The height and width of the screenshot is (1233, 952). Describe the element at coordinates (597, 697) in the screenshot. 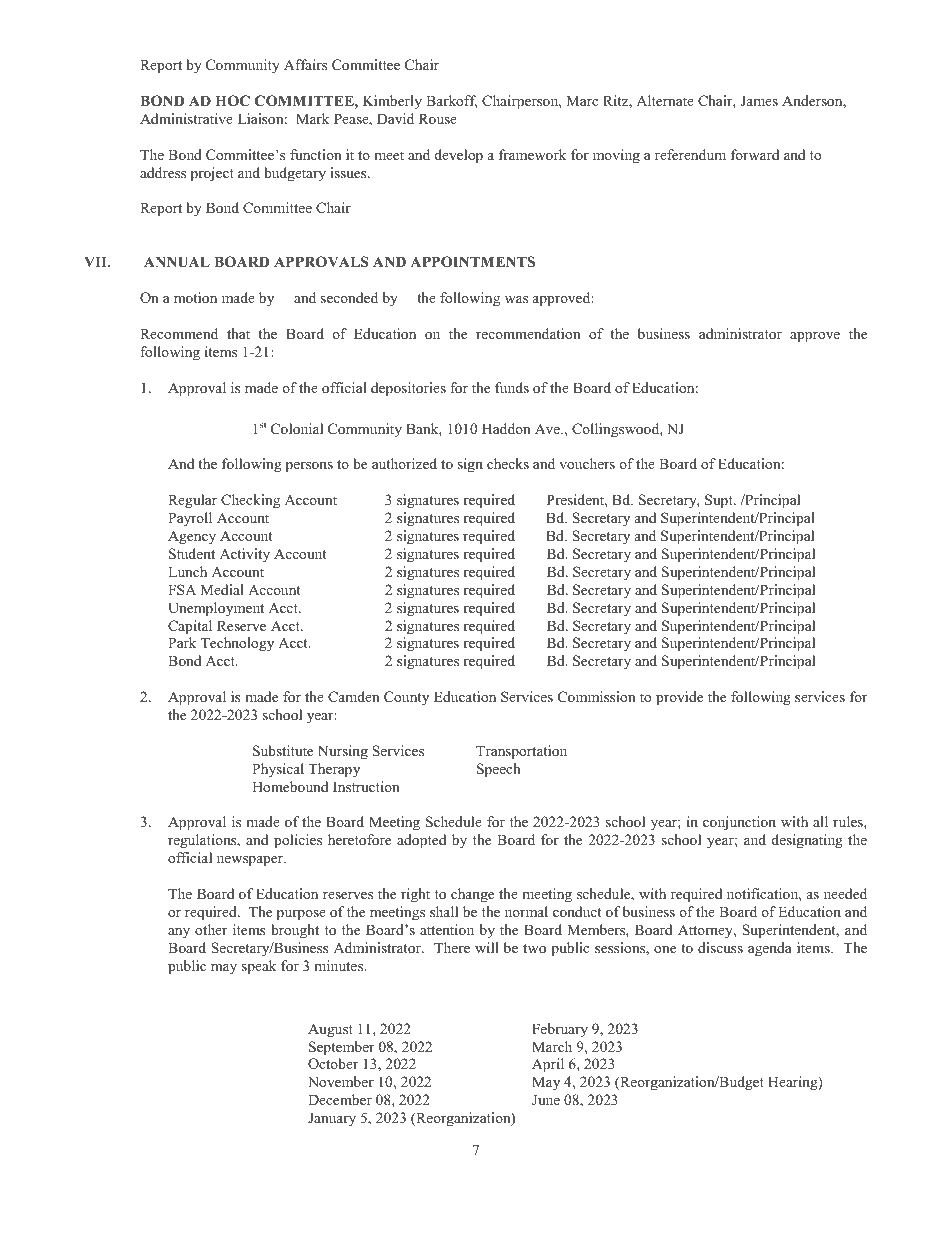

I see `Commission` at that location.
